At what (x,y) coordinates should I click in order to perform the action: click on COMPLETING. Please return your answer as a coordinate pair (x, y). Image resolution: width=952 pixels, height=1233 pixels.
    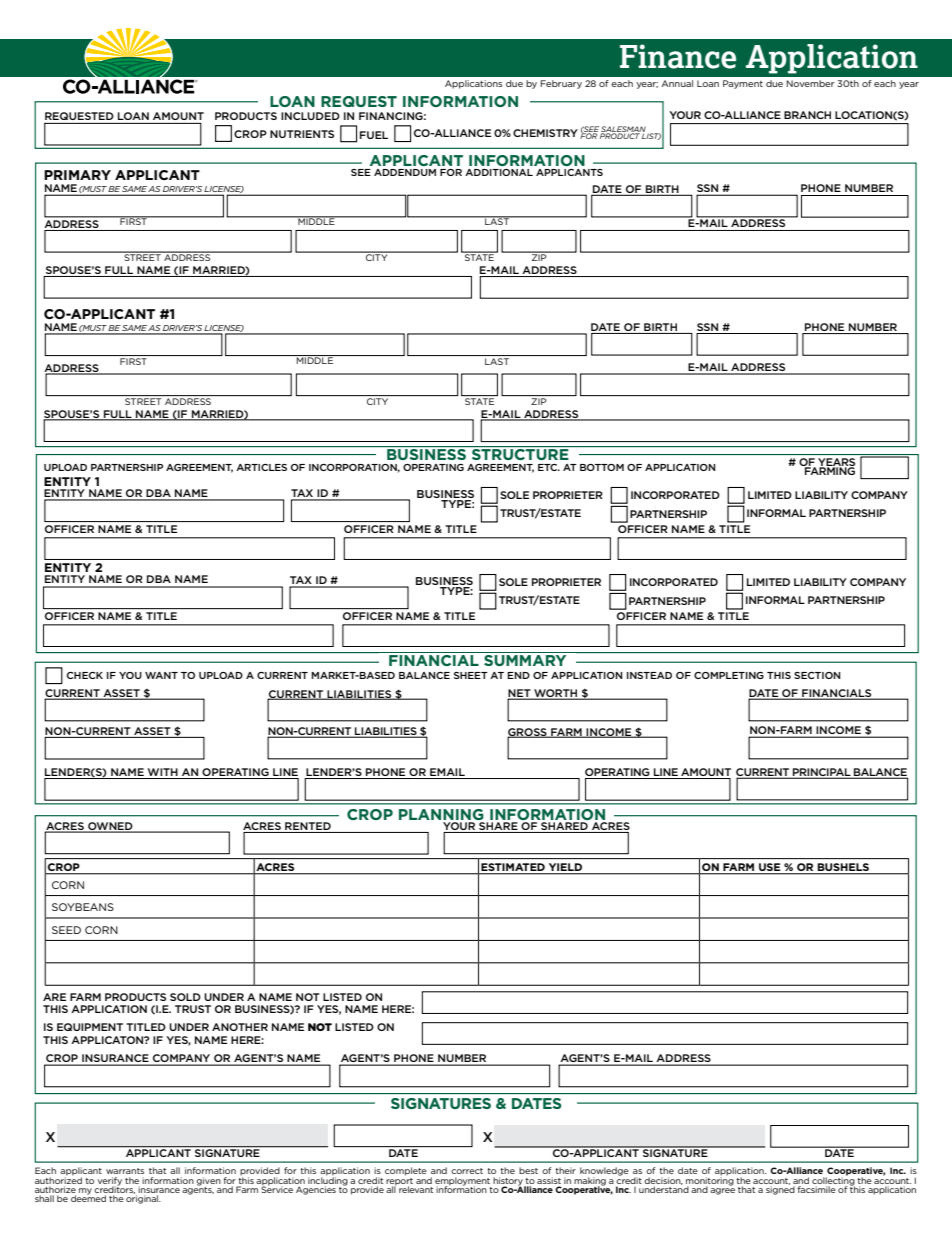
    Looking at the image, I should click on (729, 675).
